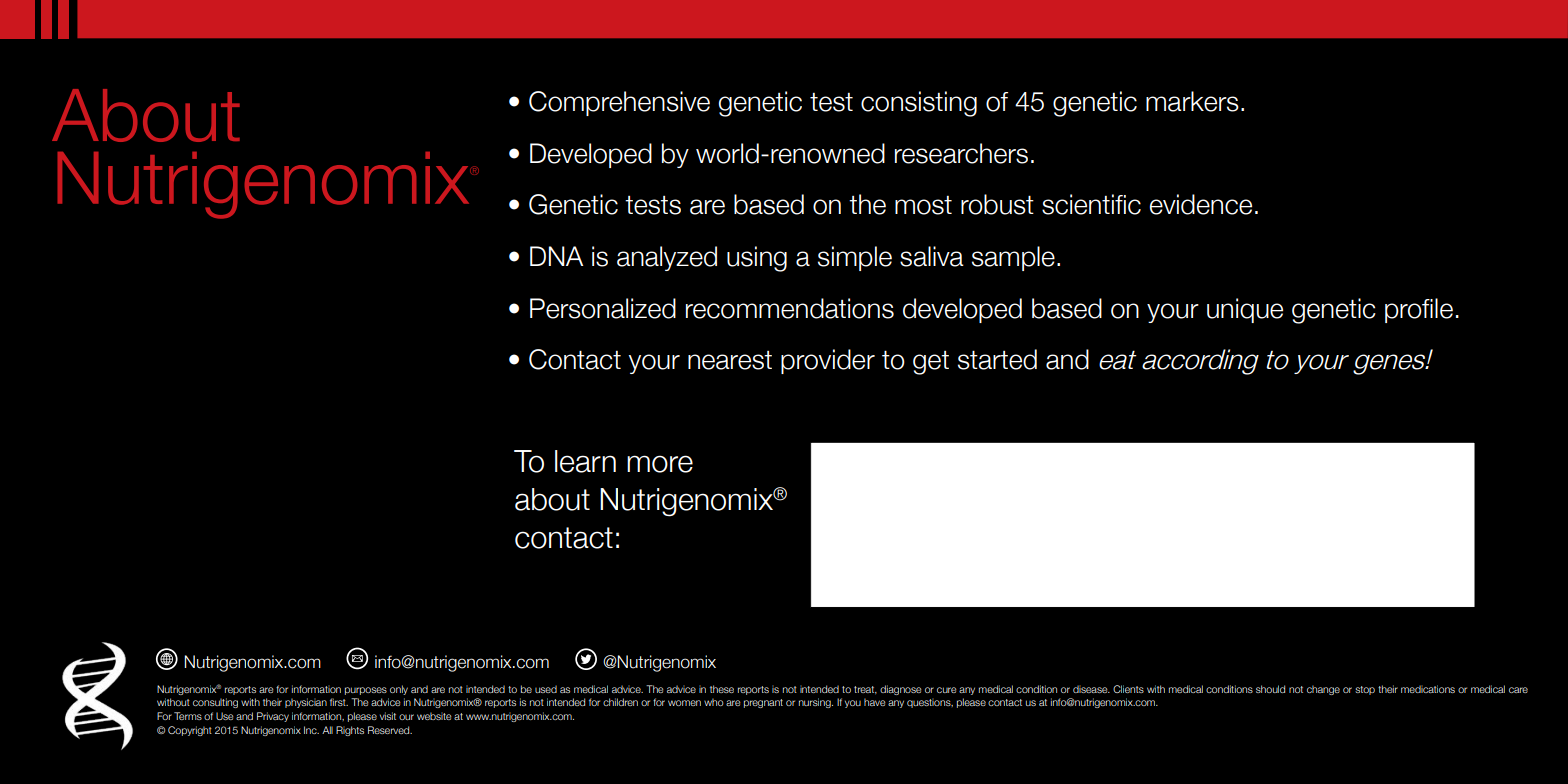 The image size is (1568, 784). What do you see at coordinates (1365, 690) in the document?
I see `stop` at bounding box center [1365, 690].
